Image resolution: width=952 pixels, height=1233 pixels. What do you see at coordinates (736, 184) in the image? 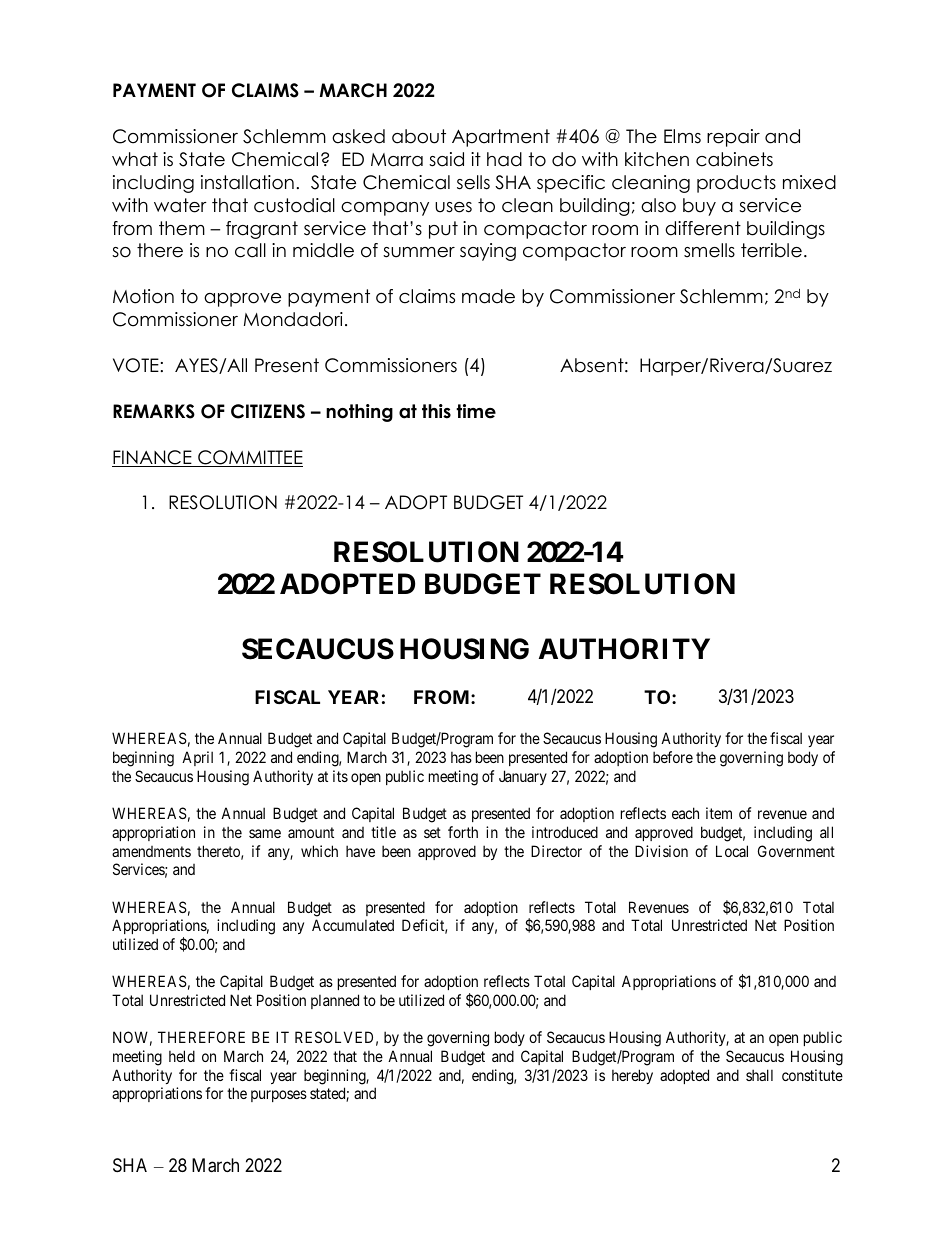
I see `products` at bounding box center [736, 184].
